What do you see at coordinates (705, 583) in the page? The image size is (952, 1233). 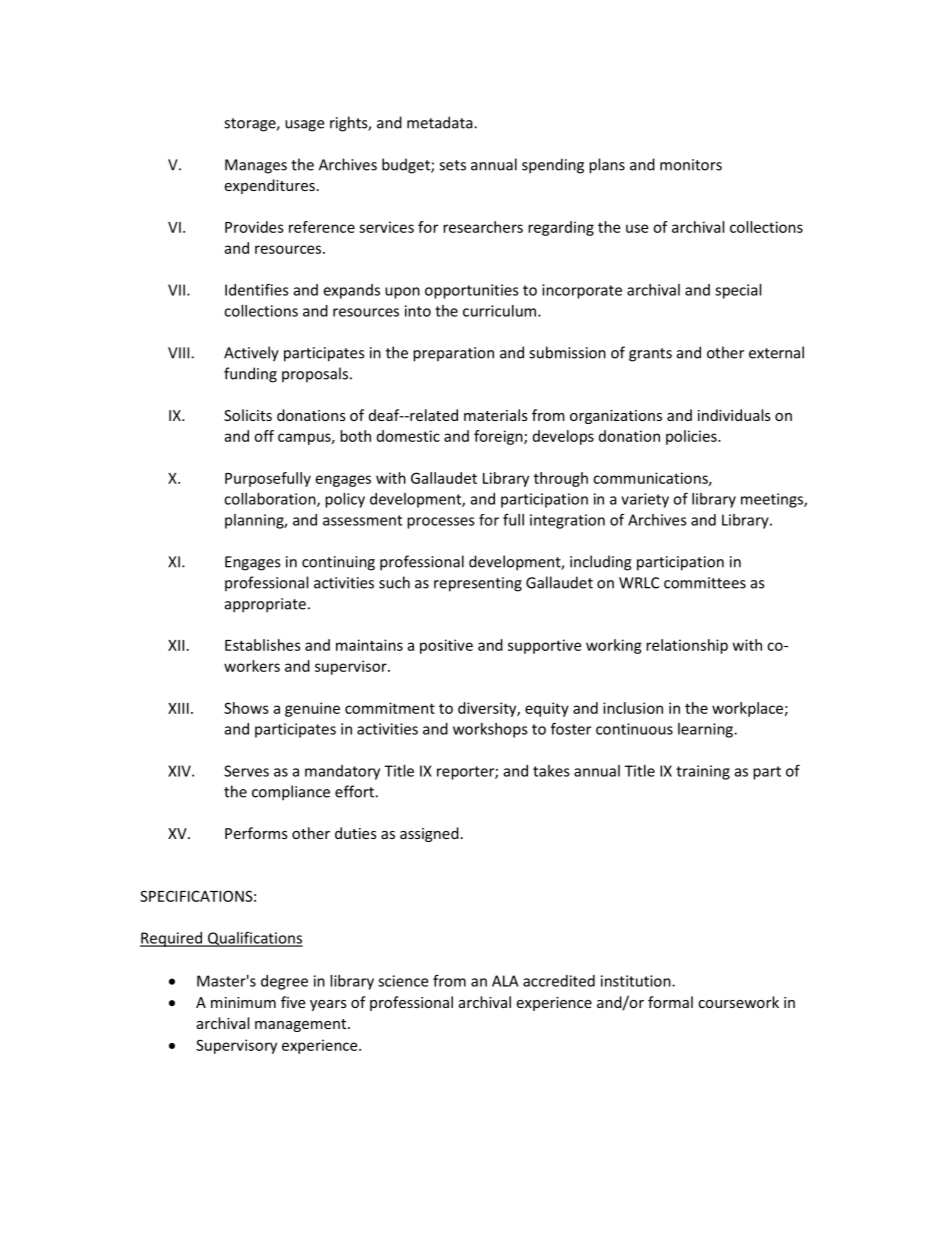 I see `committees` at bounding box center [705, 583].
